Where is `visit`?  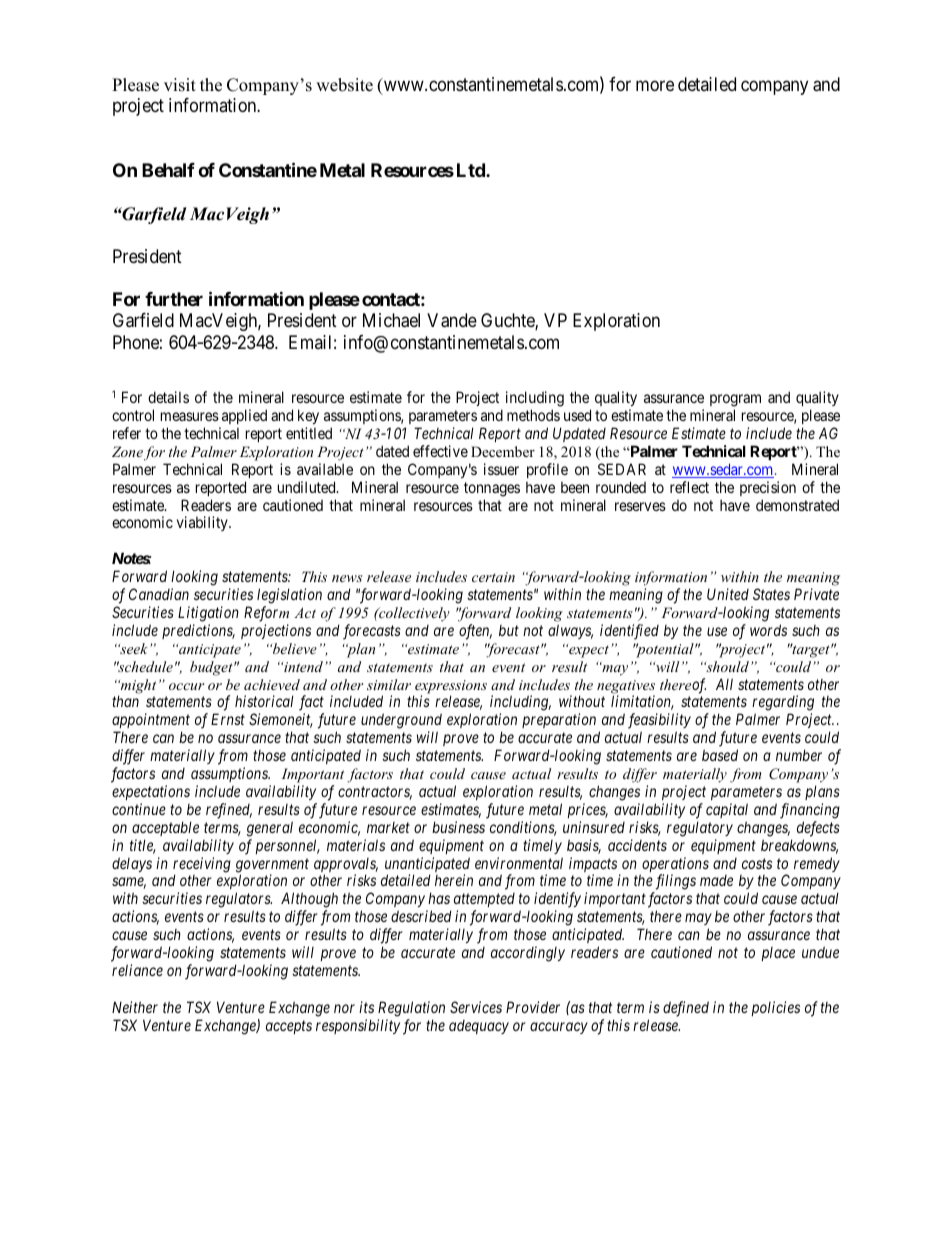
visit is located at coordinates (180, 85).
